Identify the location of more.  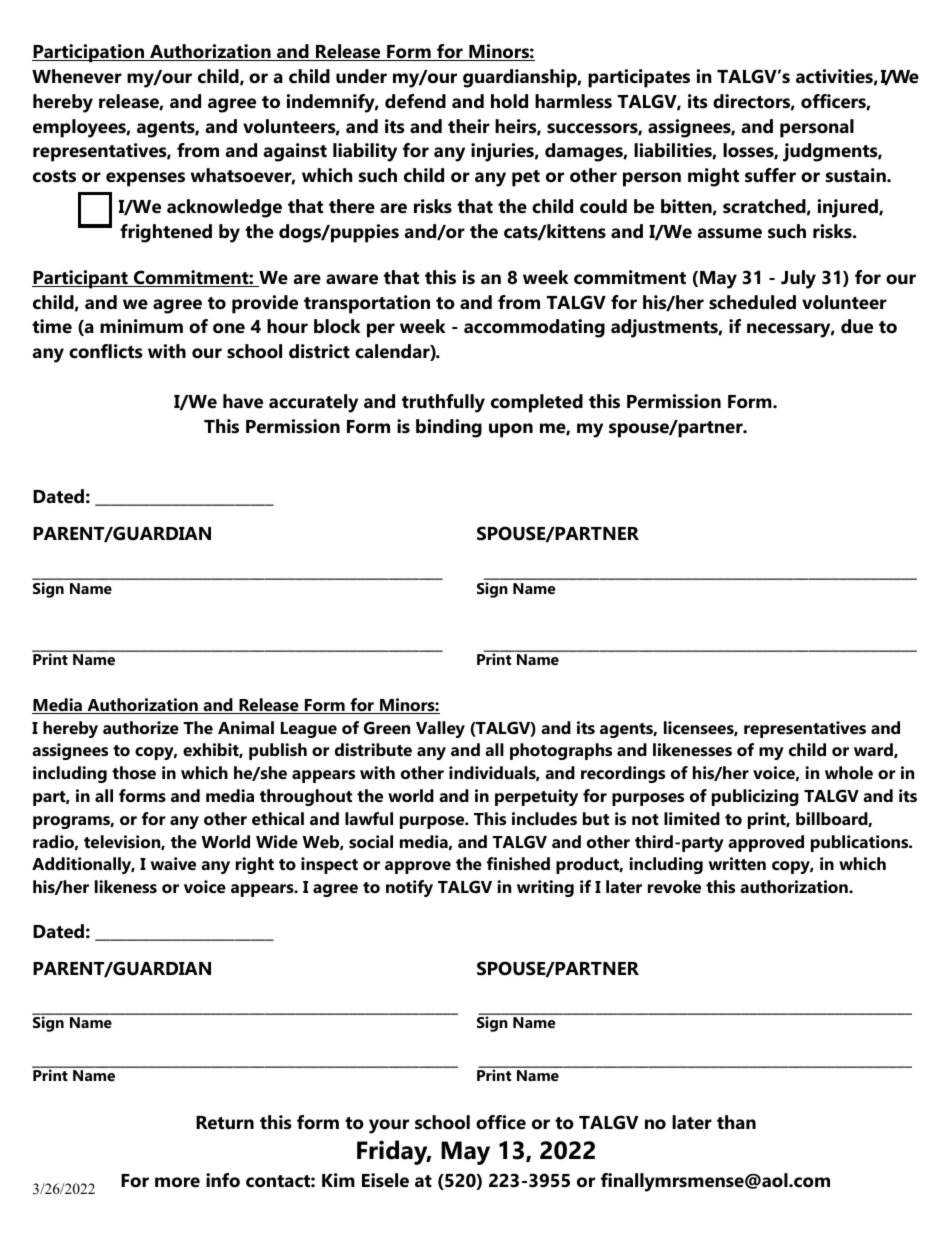
(177, 1182).
